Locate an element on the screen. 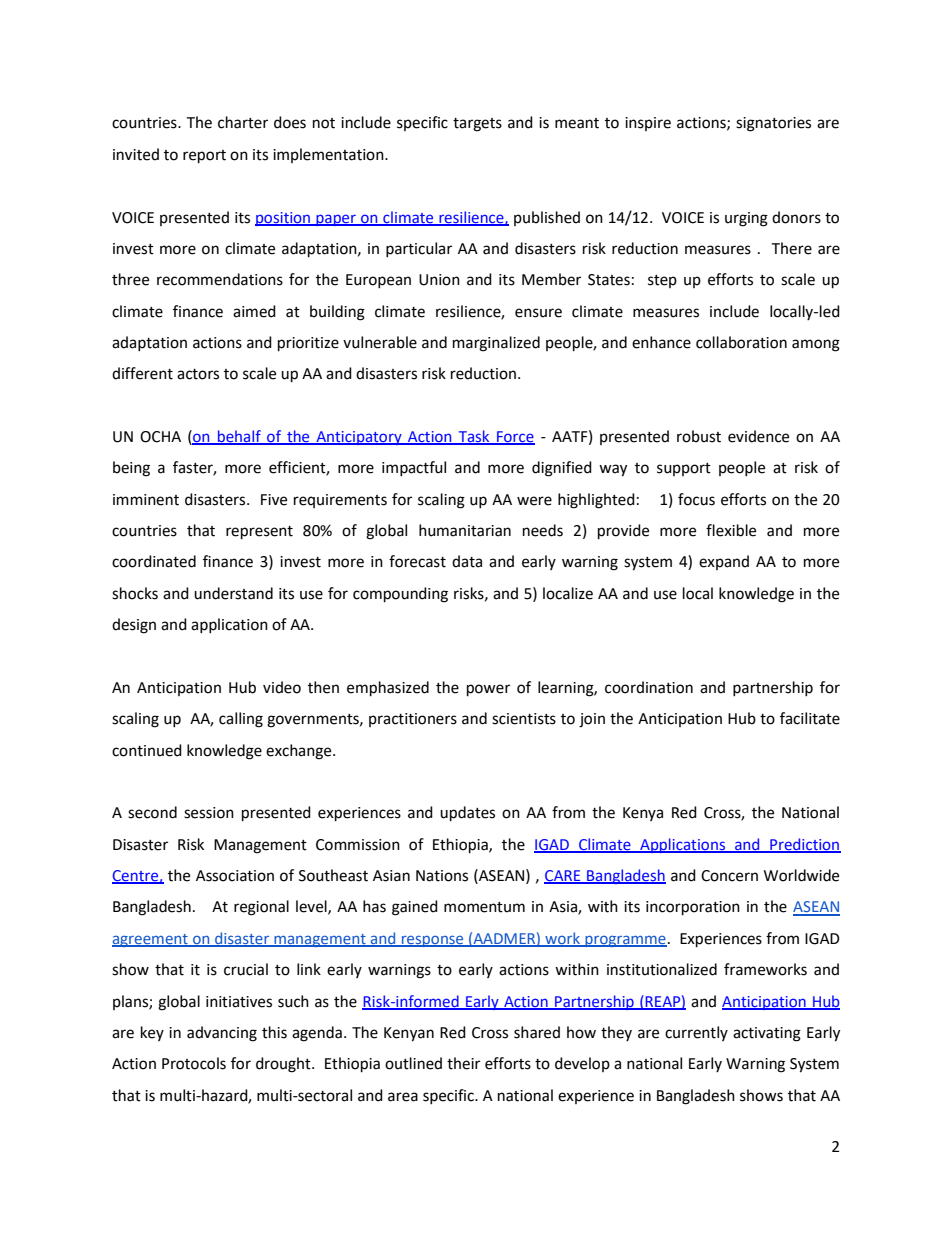 The height and width of the screenshot is (1233, 952). Protocols is located at coordinates (194, 1063).
